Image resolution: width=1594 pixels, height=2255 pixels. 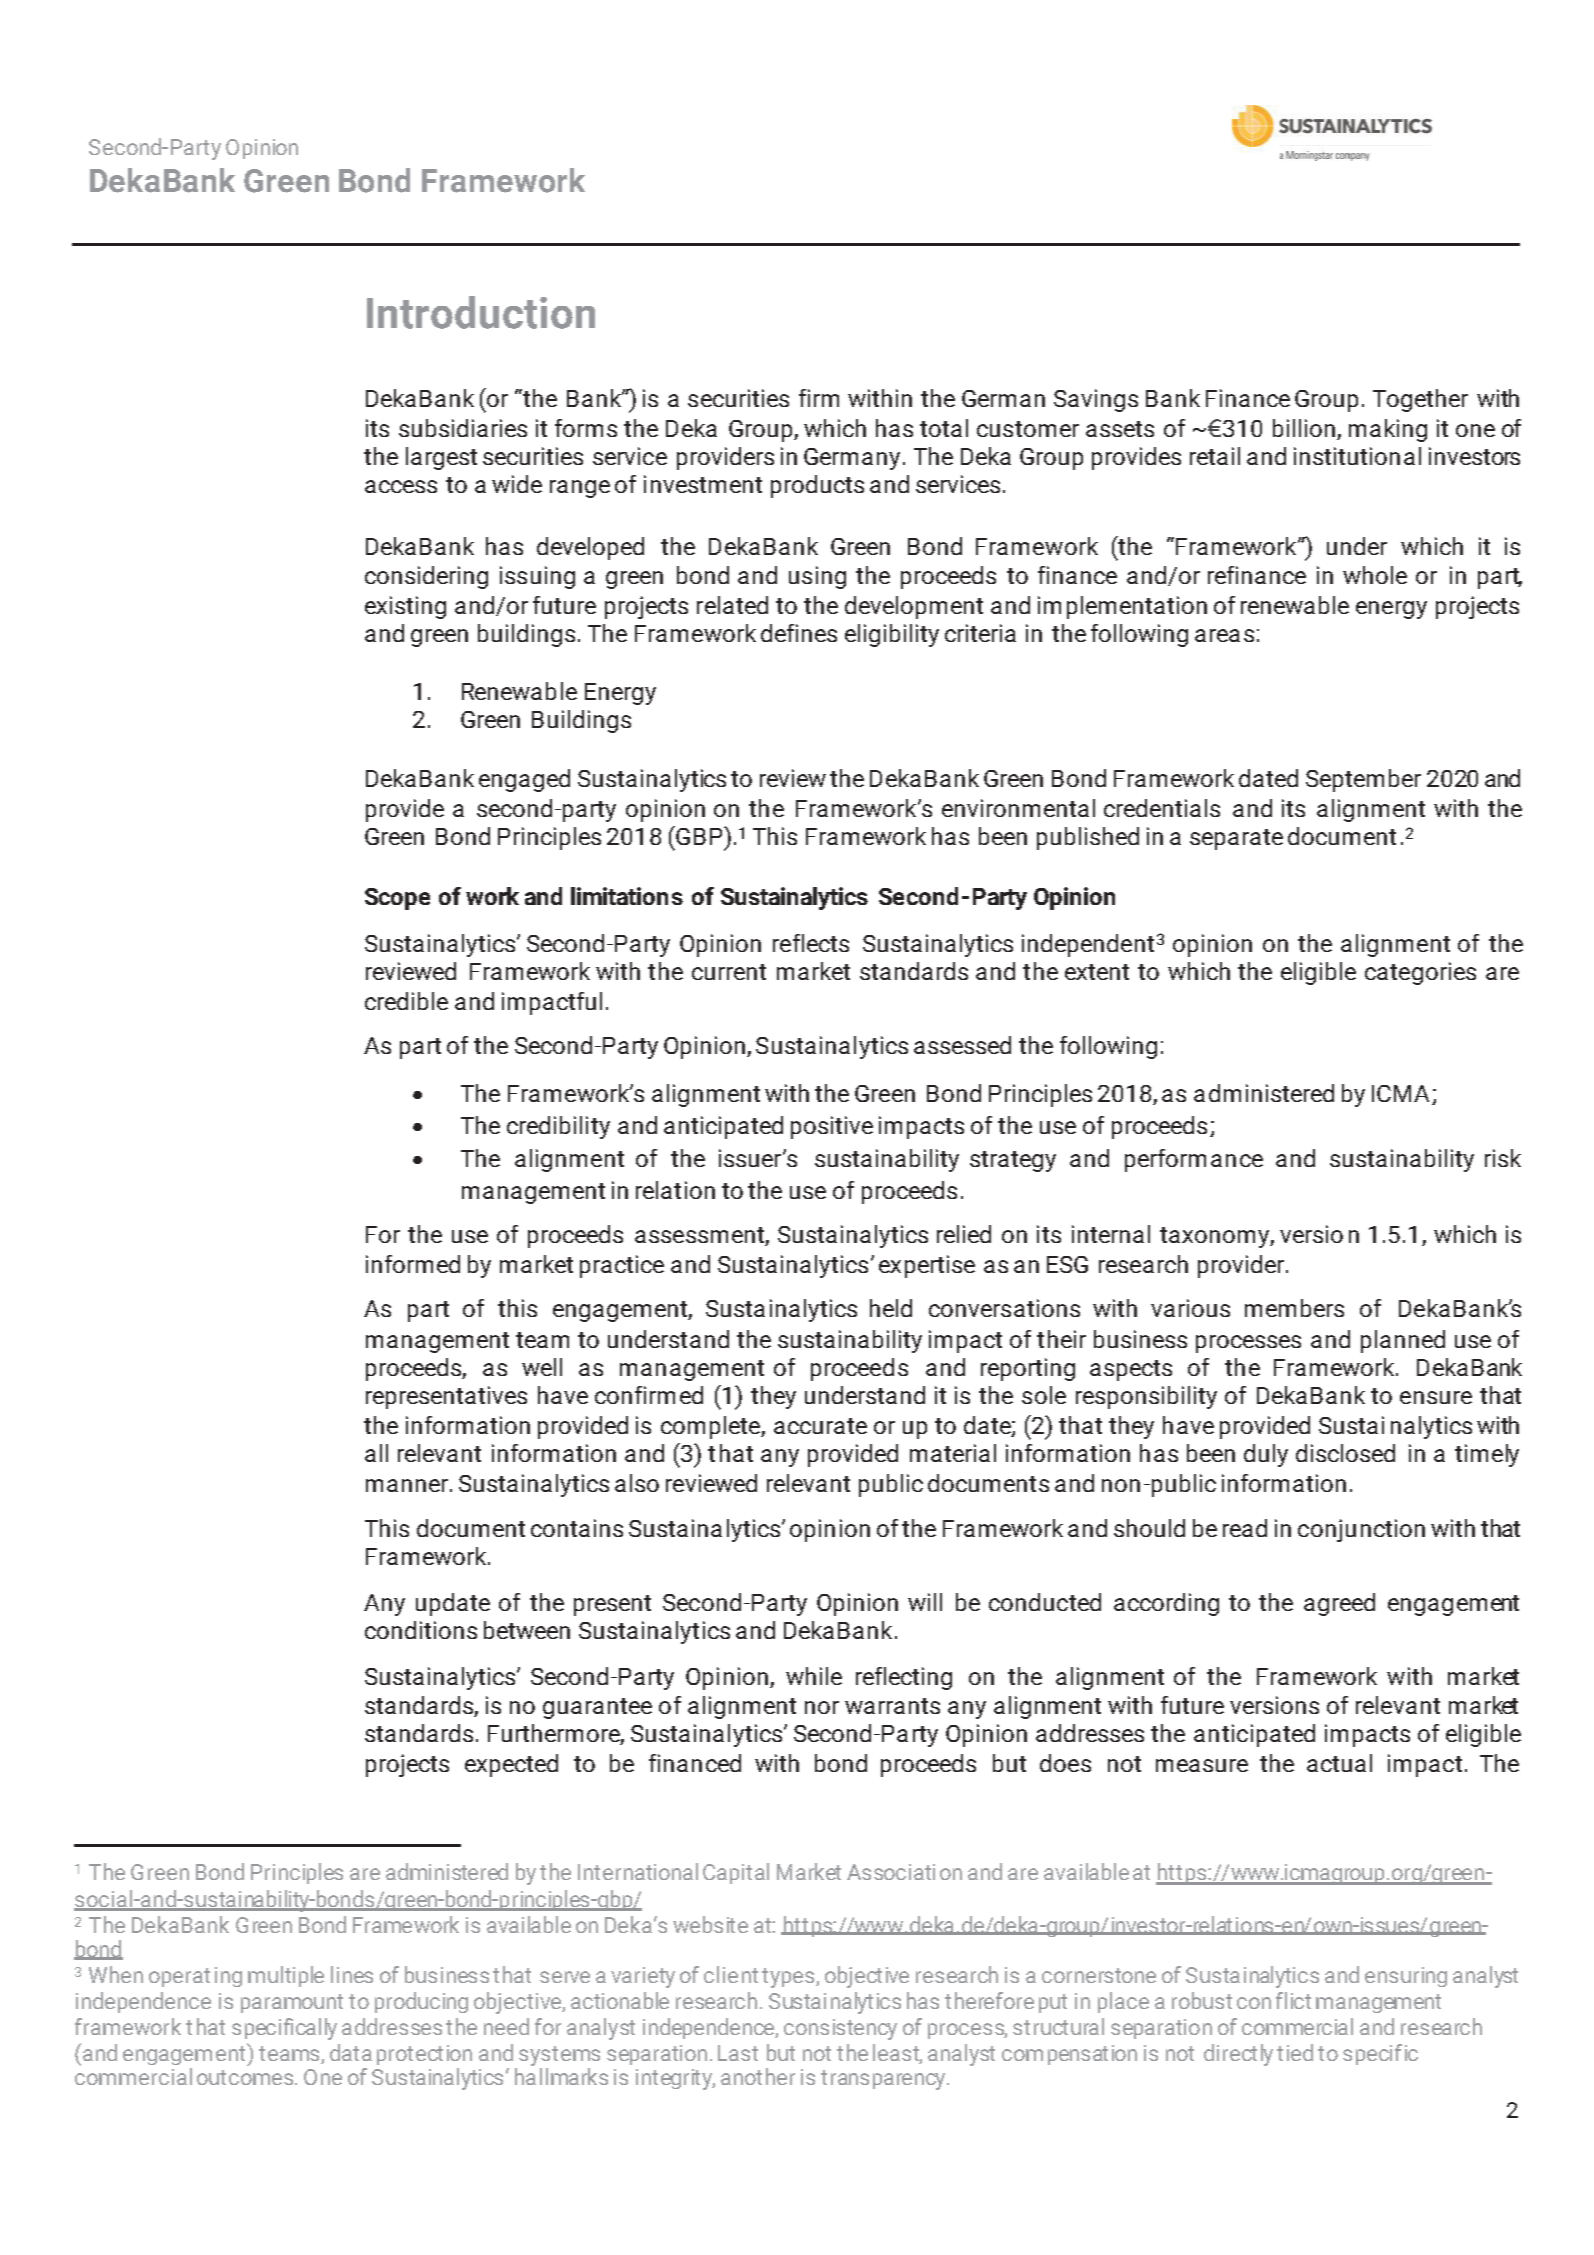 What do you see at coordinates (292, 2003) in the screenshot?
I see `paramount` at bounding box center [292, 2003].
